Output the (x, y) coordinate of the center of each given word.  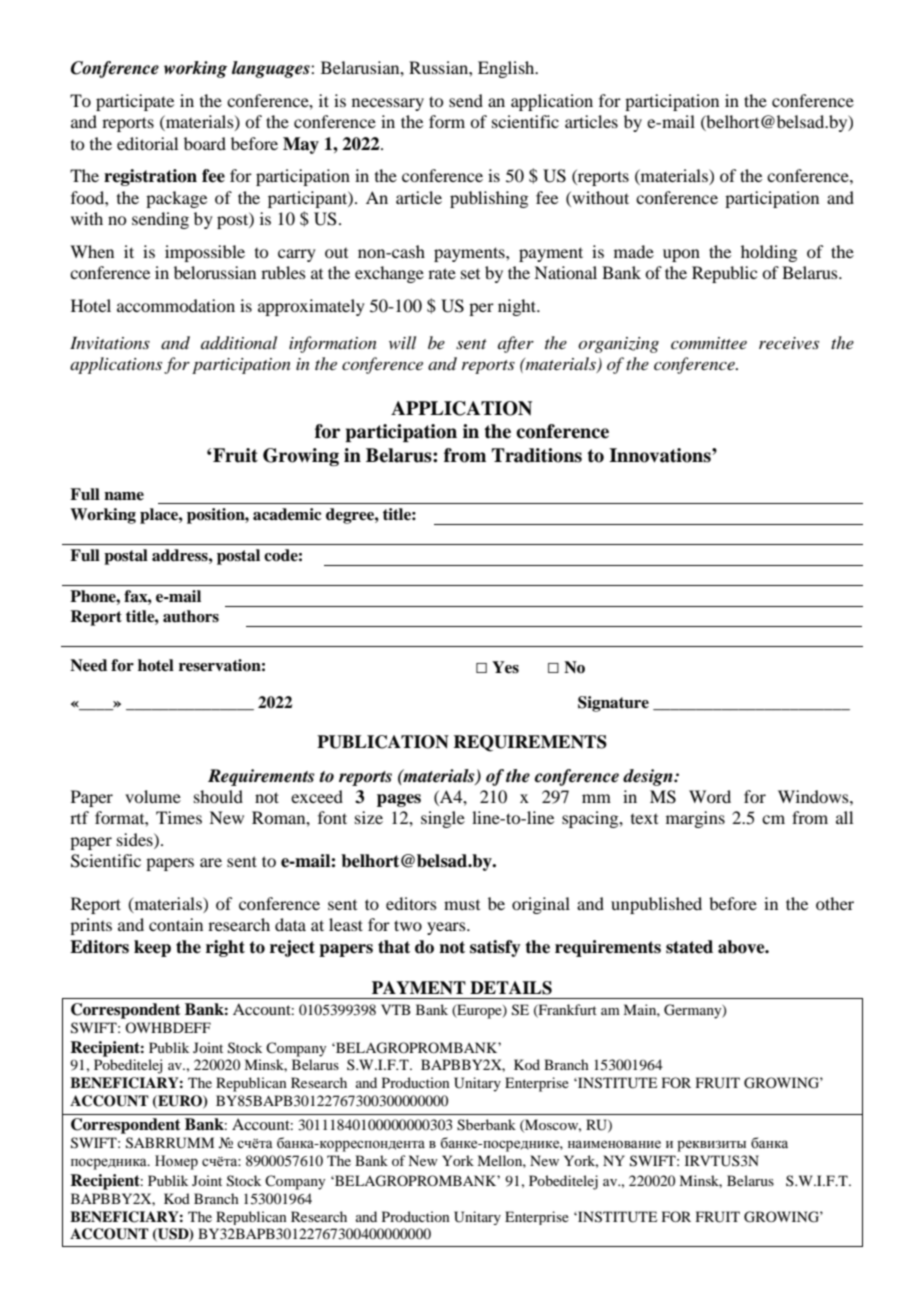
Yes (505, 667)
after (516, 344)
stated (689, 947)
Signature (613, 704)
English (507, 69)
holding (769, 253)
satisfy (495, 948)
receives (789, 343)
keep (152, 948)
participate (135, 102)
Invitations (110, 342)
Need (88, 665)
